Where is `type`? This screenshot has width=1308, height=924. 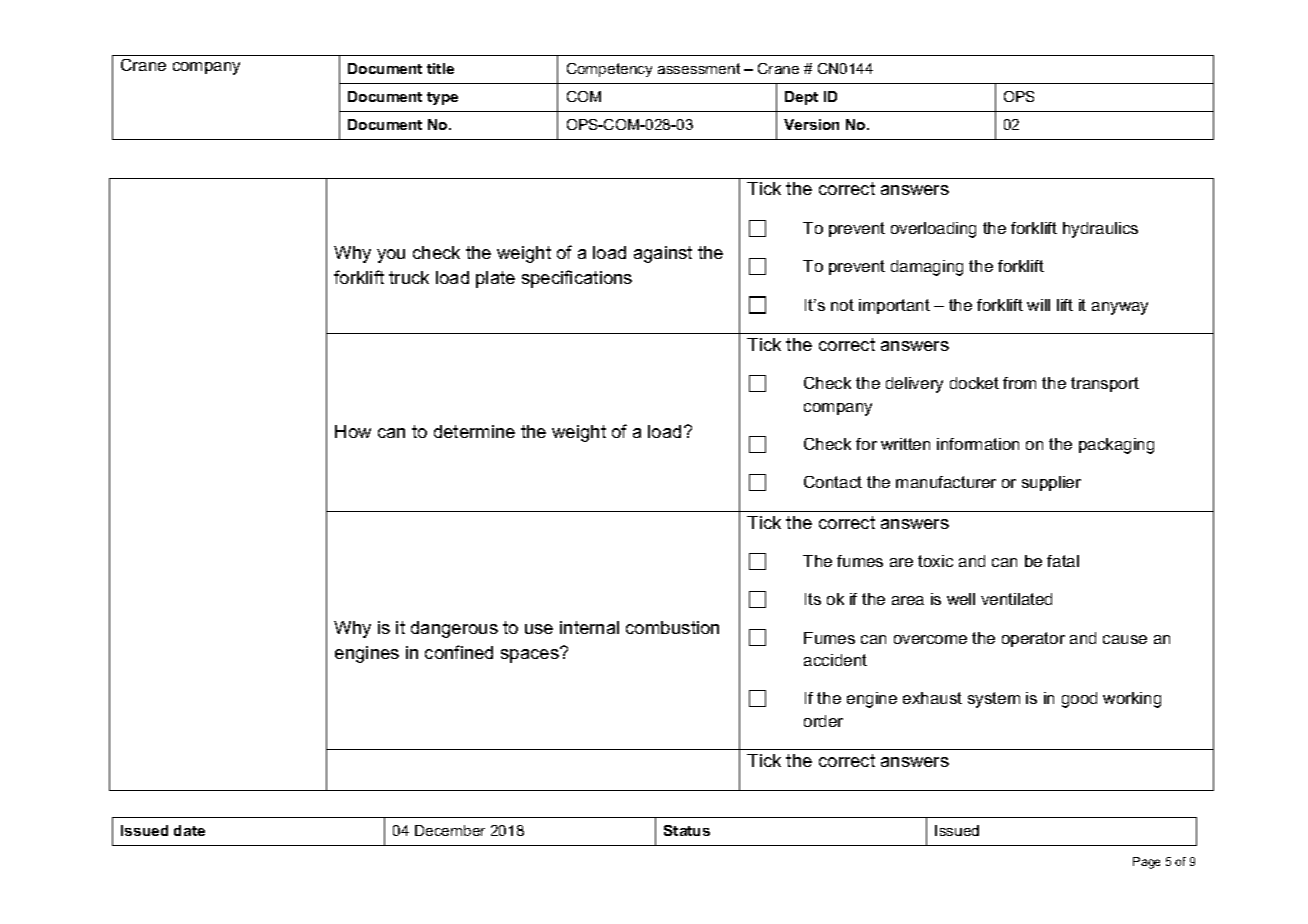 type is located at coordinates (442, 98).
